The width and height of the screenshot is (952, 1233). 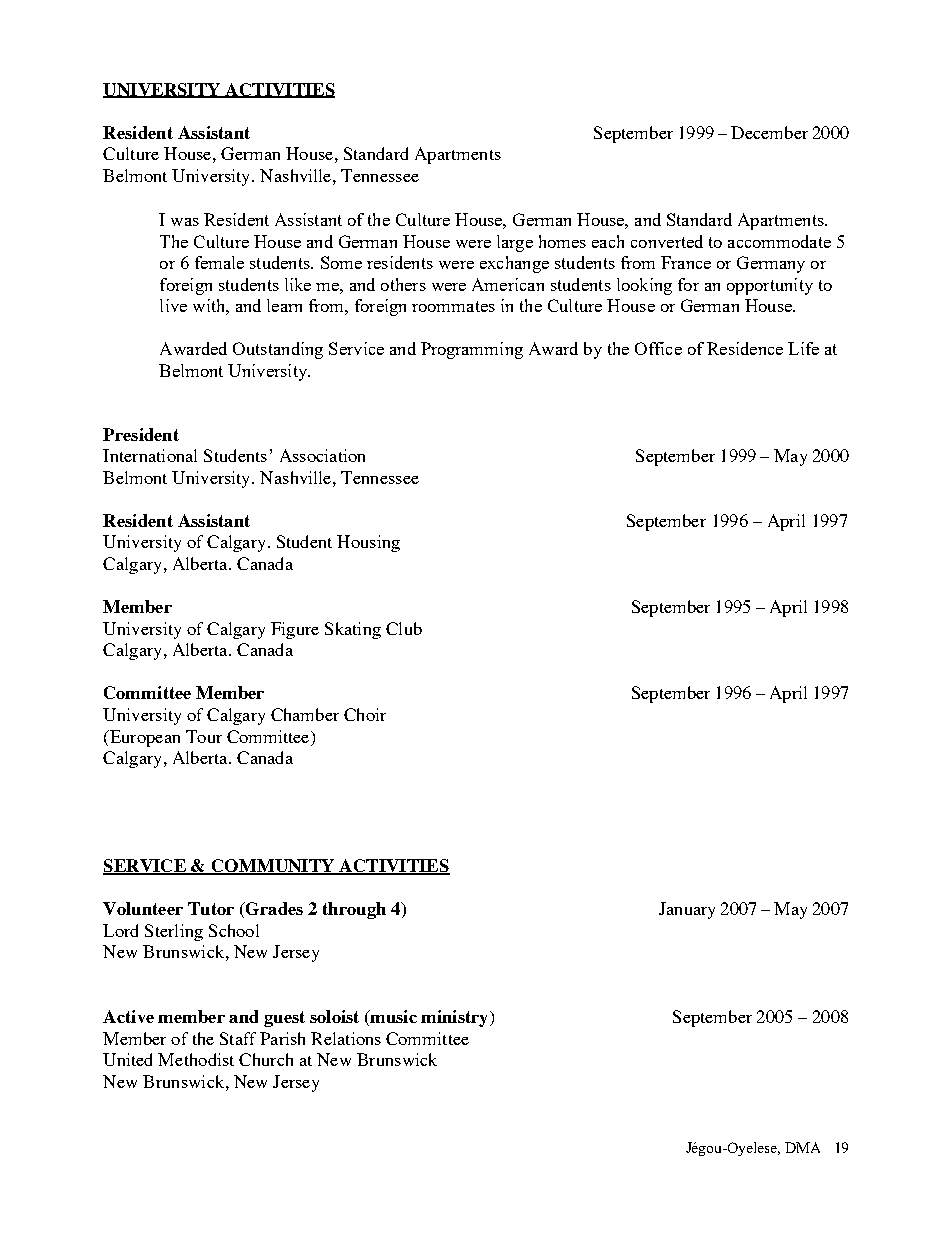 What do you see at coordinates (365, 714) in the screenshot?
I see `Choir` at bounding box center [365, 714].
